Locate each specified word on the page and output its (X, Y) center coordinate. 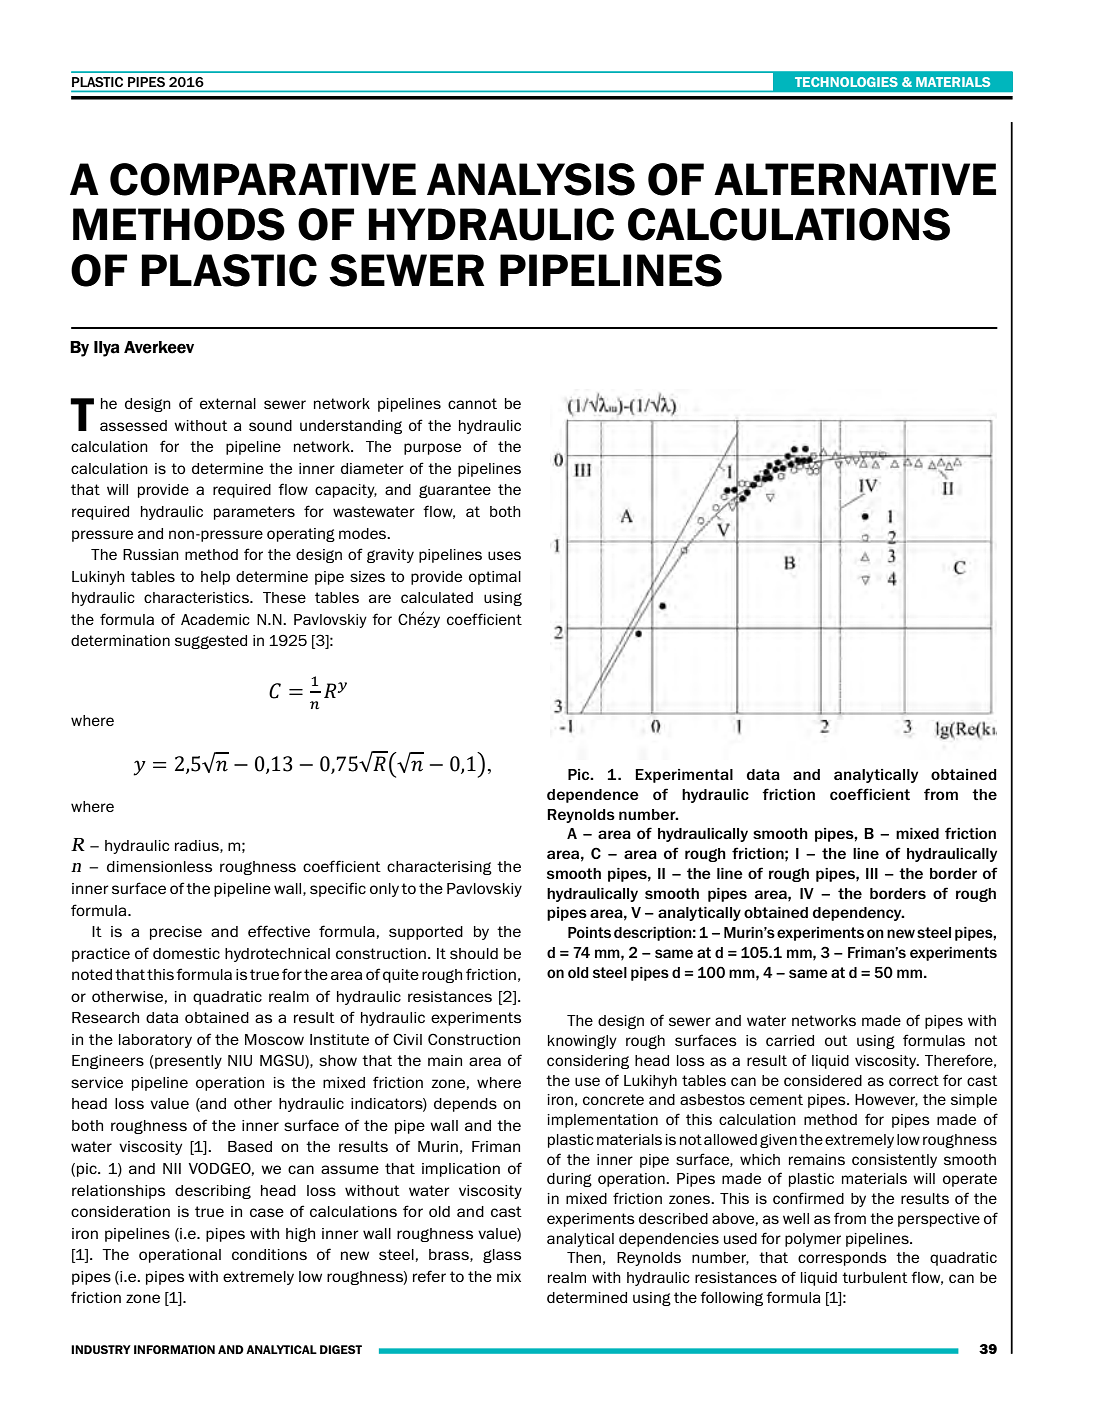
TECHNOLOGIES (846, 82)
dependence (593, 796)
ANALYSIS (531, 179)
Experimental (684, 776)
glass (502, 1256)
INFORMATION (174, 1349)
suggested (211, 642)
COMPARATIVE (263, 179)
